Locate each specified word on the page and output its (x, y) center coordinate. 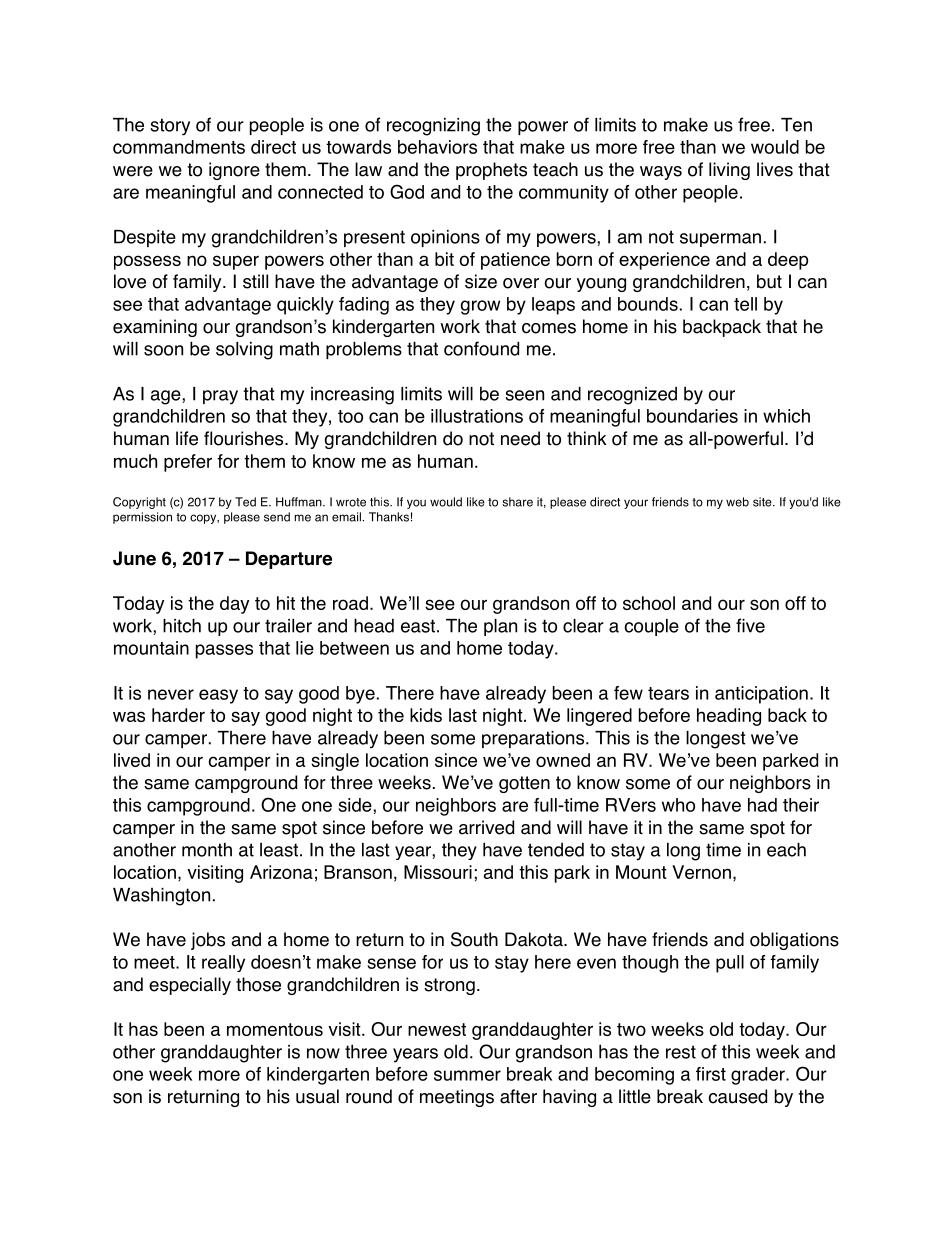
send (277, 517)
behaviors (437, 147)
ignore (234, 171)
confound (481, 348)
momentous (275, 1029)
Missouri (438, 872)
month (207, 849)
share (517, 502)
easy (218, 696)
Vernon (701, 872)
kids (426, 715)
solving (244, 351)
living (729, 171)
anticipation (761, 695)
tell (745, 304)
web (737, 502)
